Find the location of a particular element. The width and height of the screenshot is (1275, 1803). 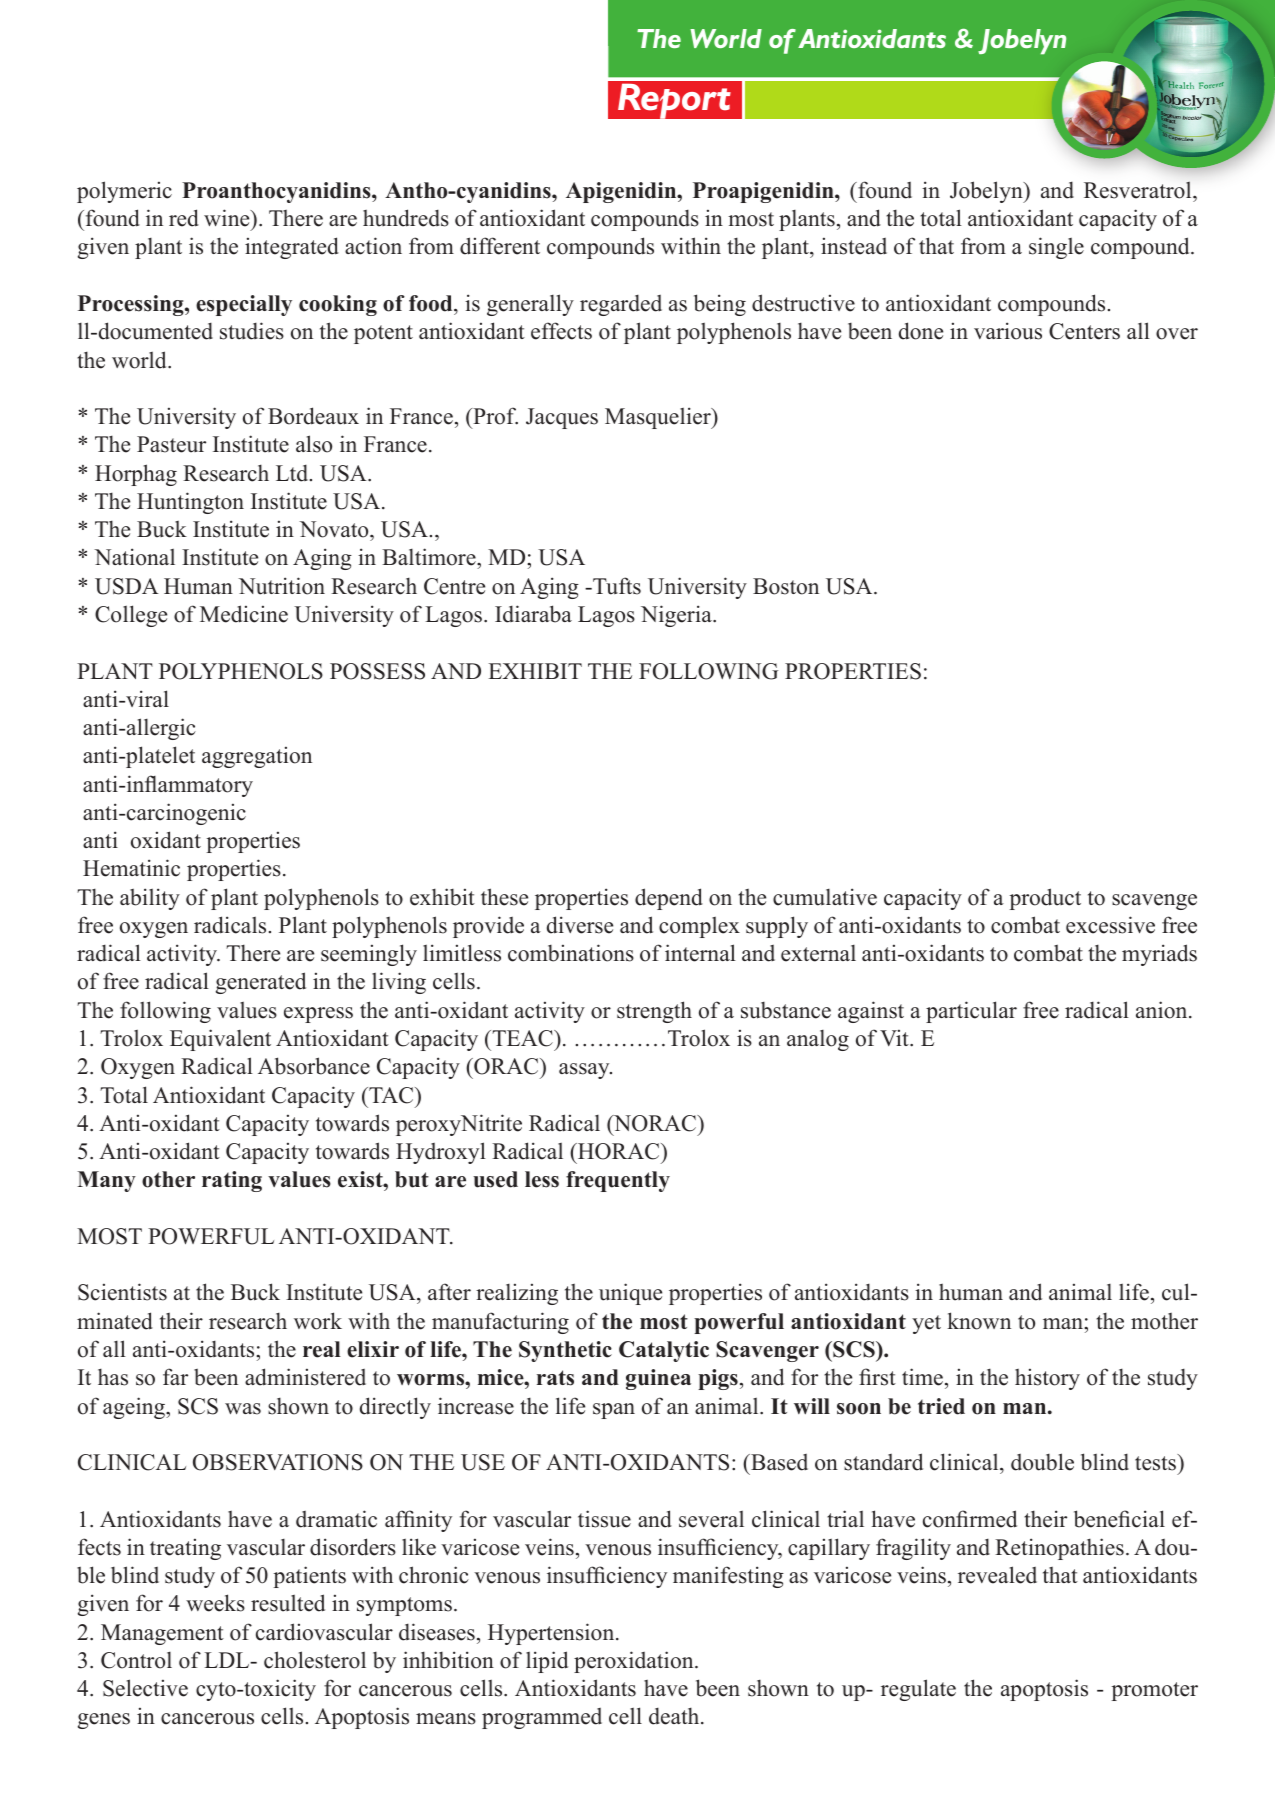

wine is located at coordinates (228, 218).
